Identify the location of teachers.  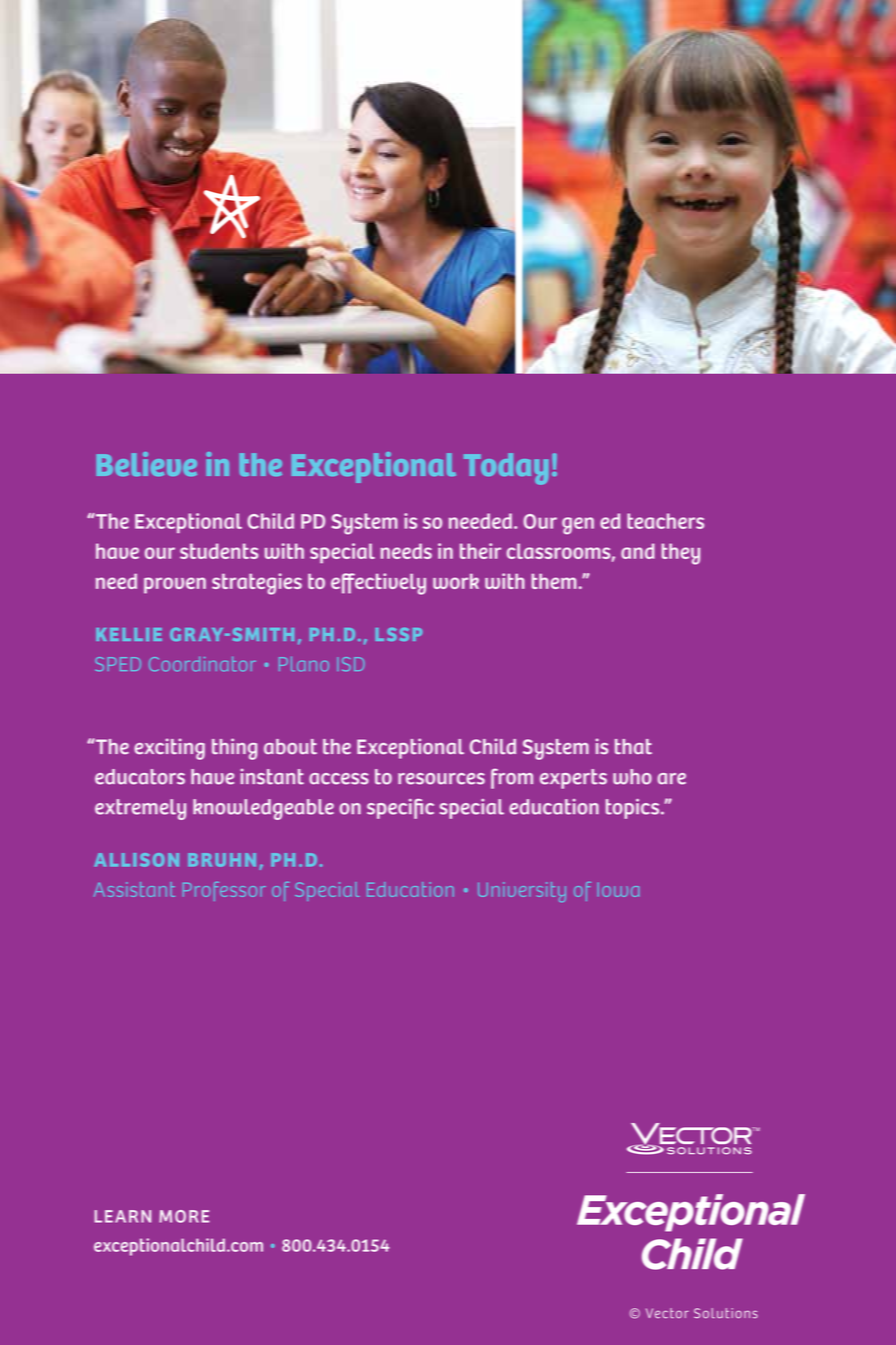
(665, 521).
